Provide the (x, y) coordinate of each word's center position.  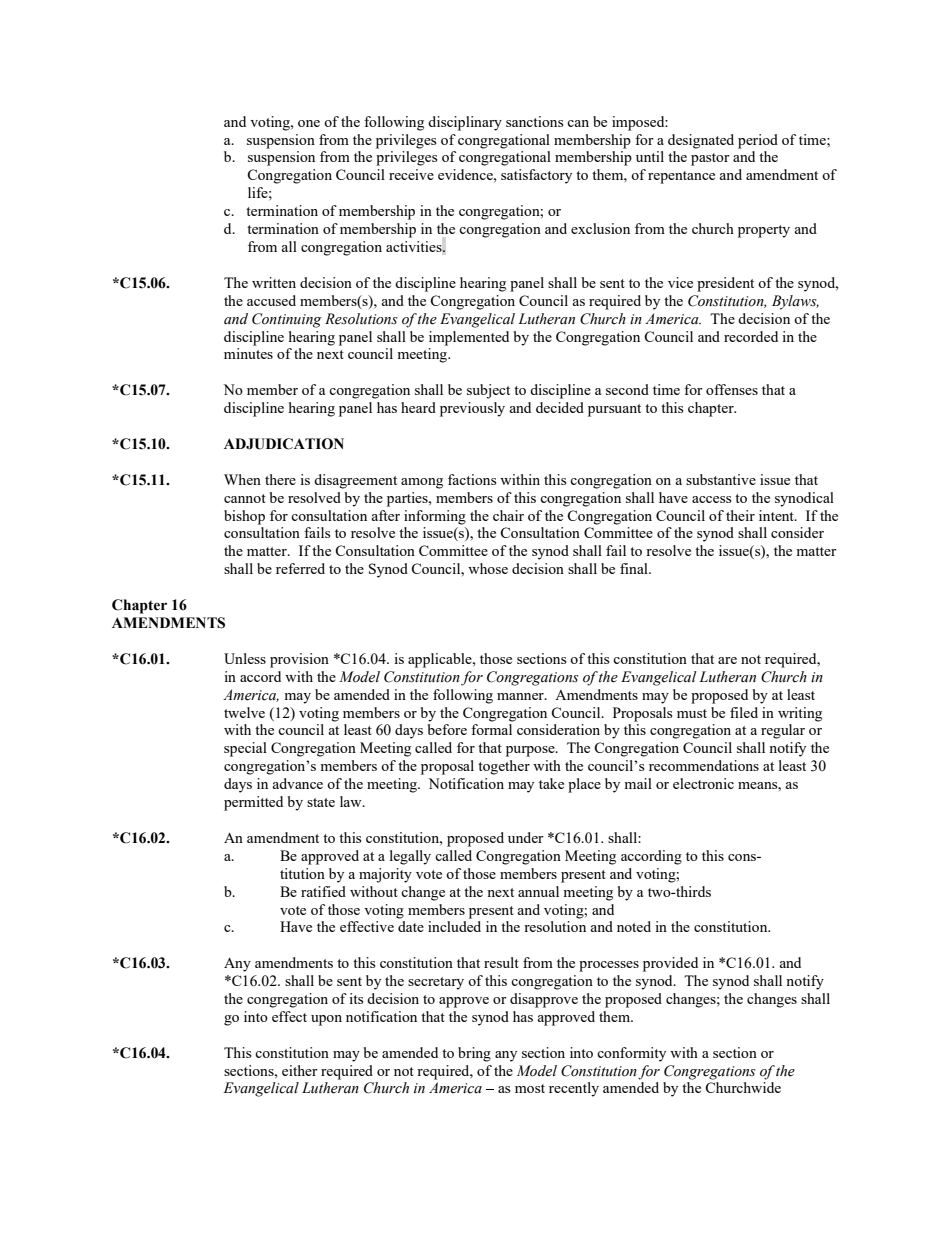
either (300, 1070)
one (309, 123)
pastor (710, 159)
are (727, 660)
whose (488, 568)
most (530, 1088)
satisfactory (536, 176)
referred (300, 568)
